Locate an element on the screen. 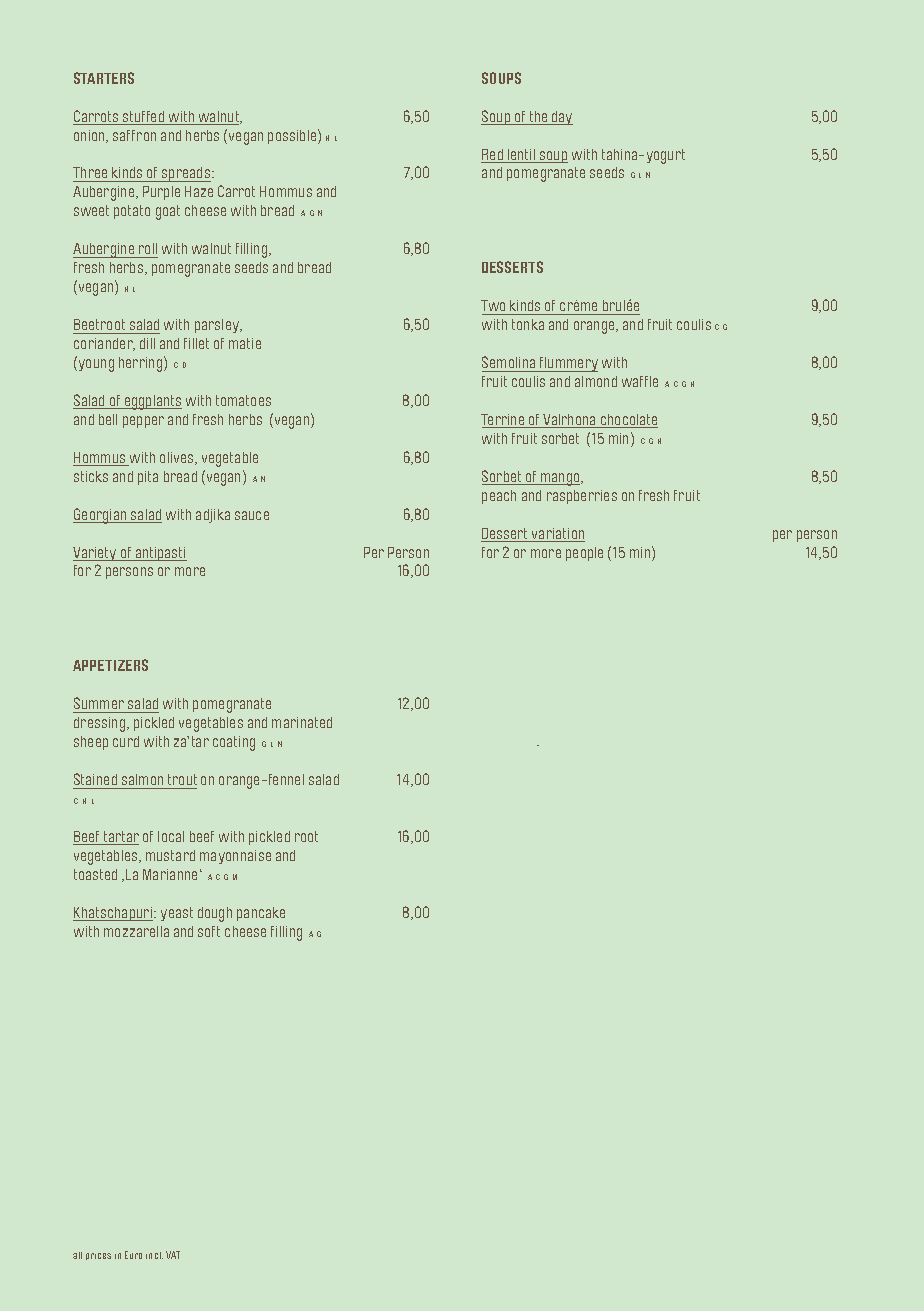 Image resolution: width=924 pixels, height=1311 pixels. herring is located at coordinates (140, 364).
